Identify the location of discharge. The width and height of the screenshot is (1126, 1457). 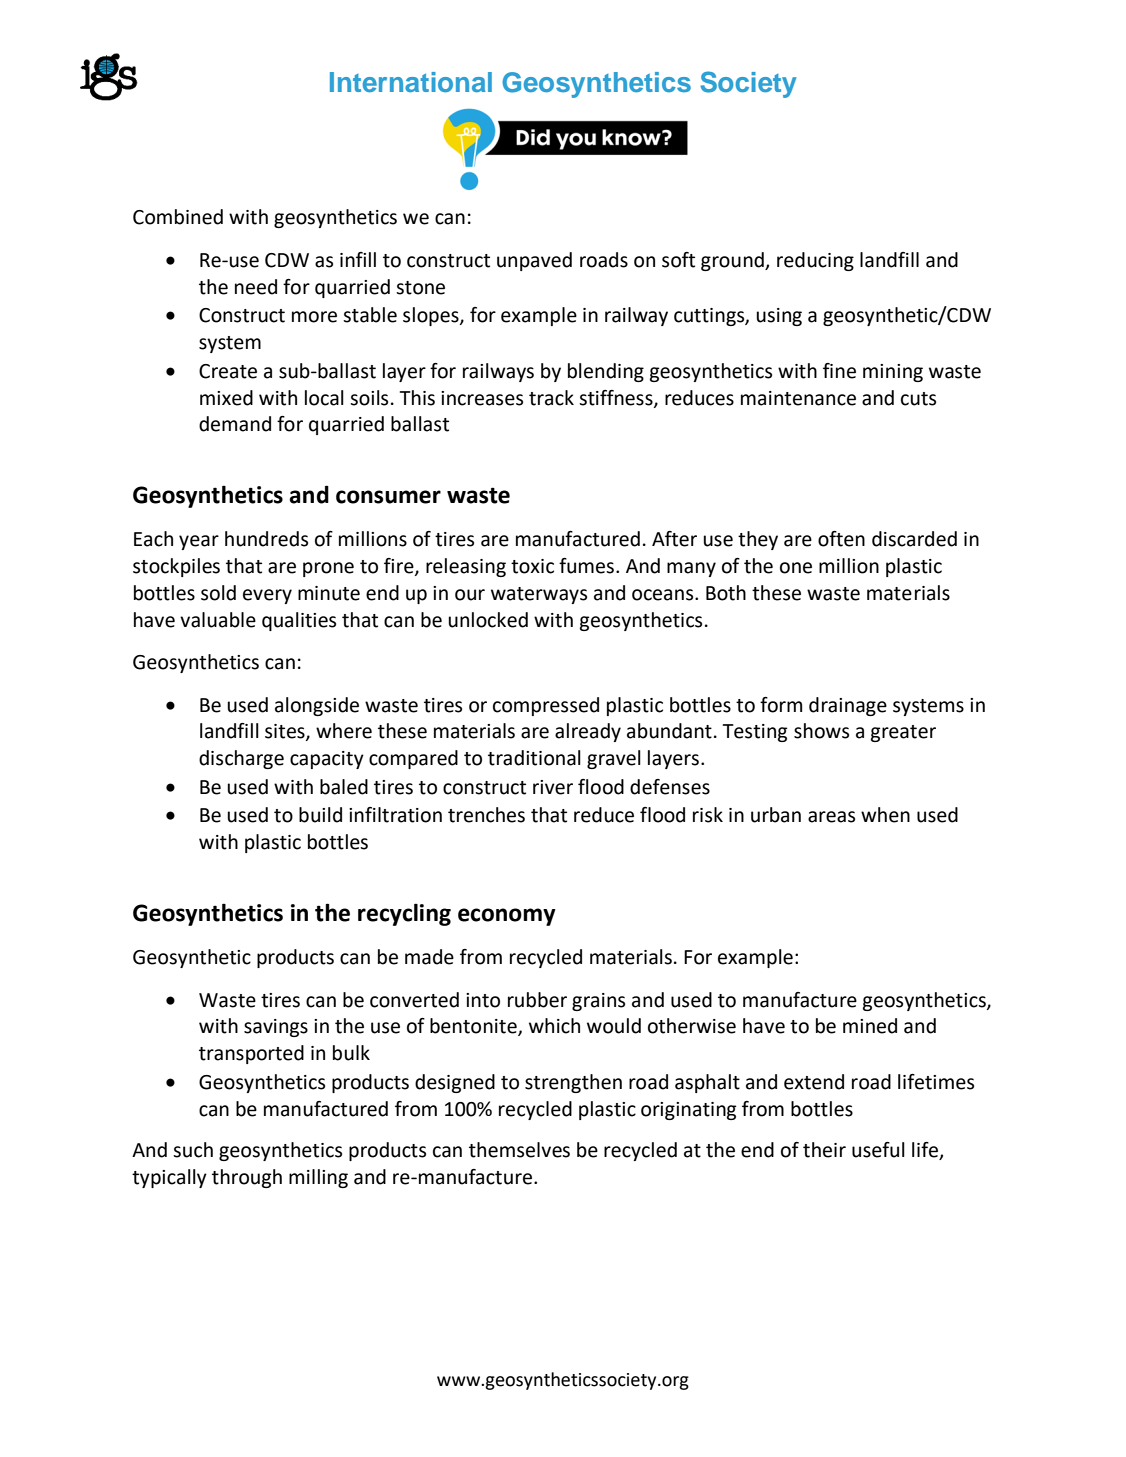
(241, 759).
